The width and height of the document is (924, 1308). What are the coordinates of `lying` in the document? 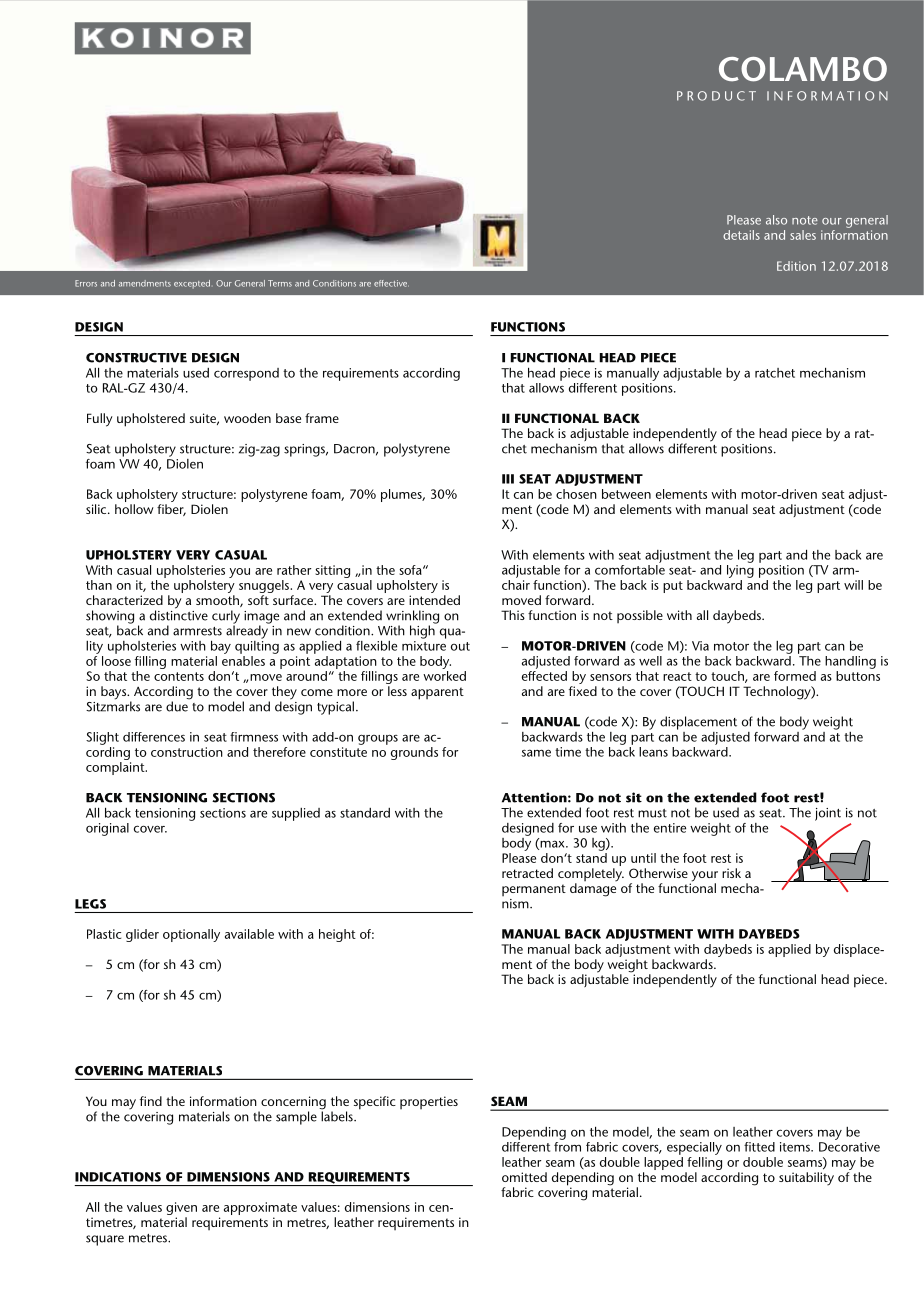 It's located at (740, 570).
